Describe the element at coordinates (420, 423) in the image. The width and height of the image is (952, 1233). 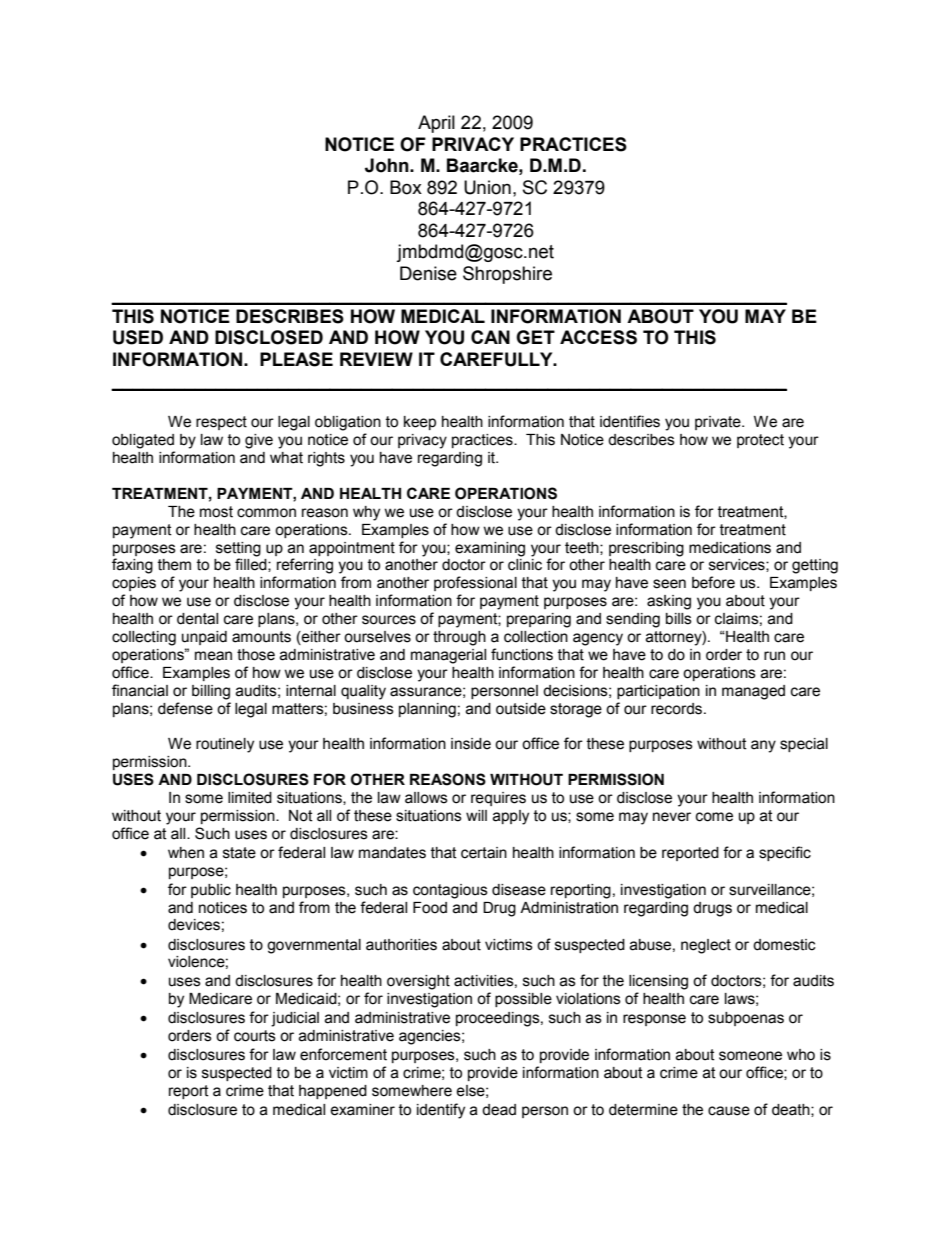
I see `keep` at that location.
